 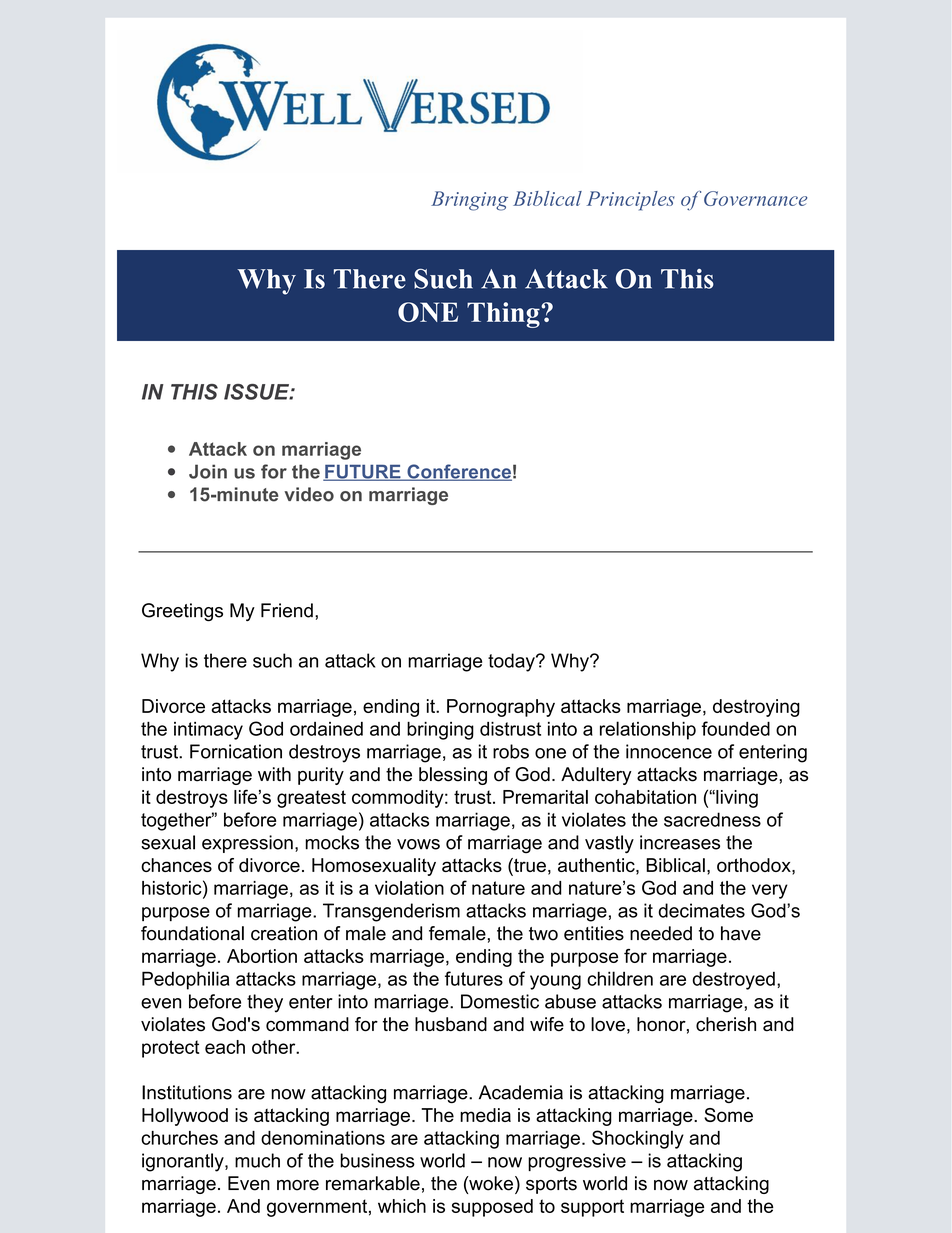 What do you see at coordinates (492, 1208) in the page?
I see `supposed` at bounding box center [492, 1208].
